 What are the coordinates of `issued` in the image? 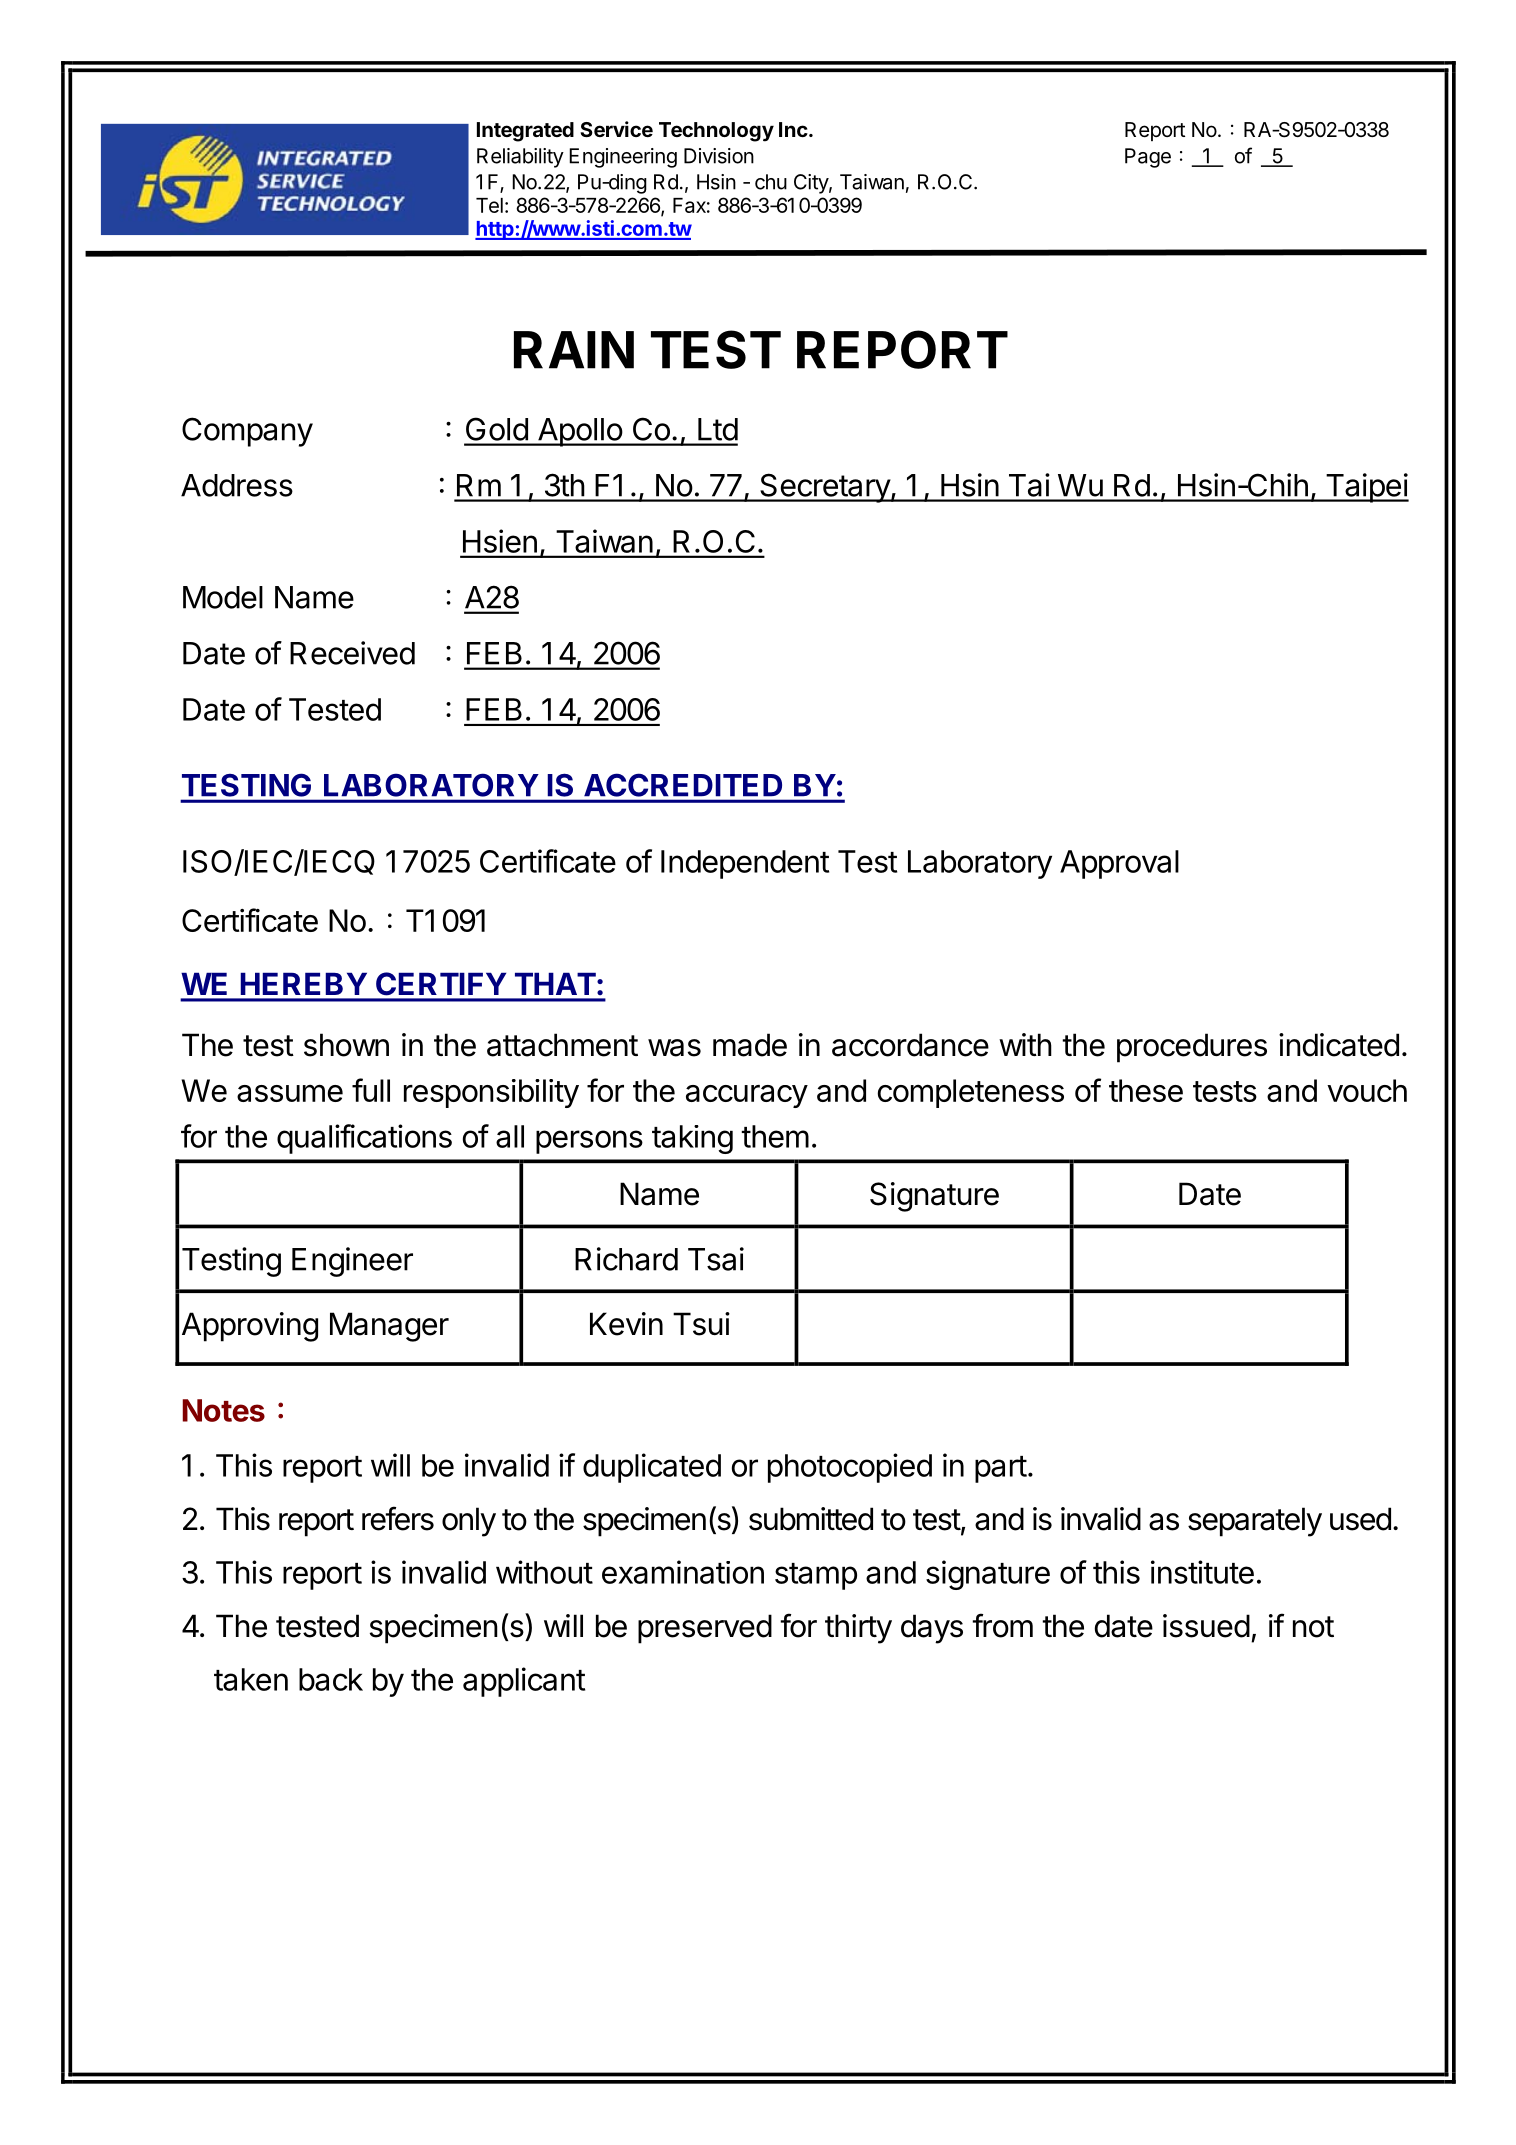 It's located at (1206, 1626).
